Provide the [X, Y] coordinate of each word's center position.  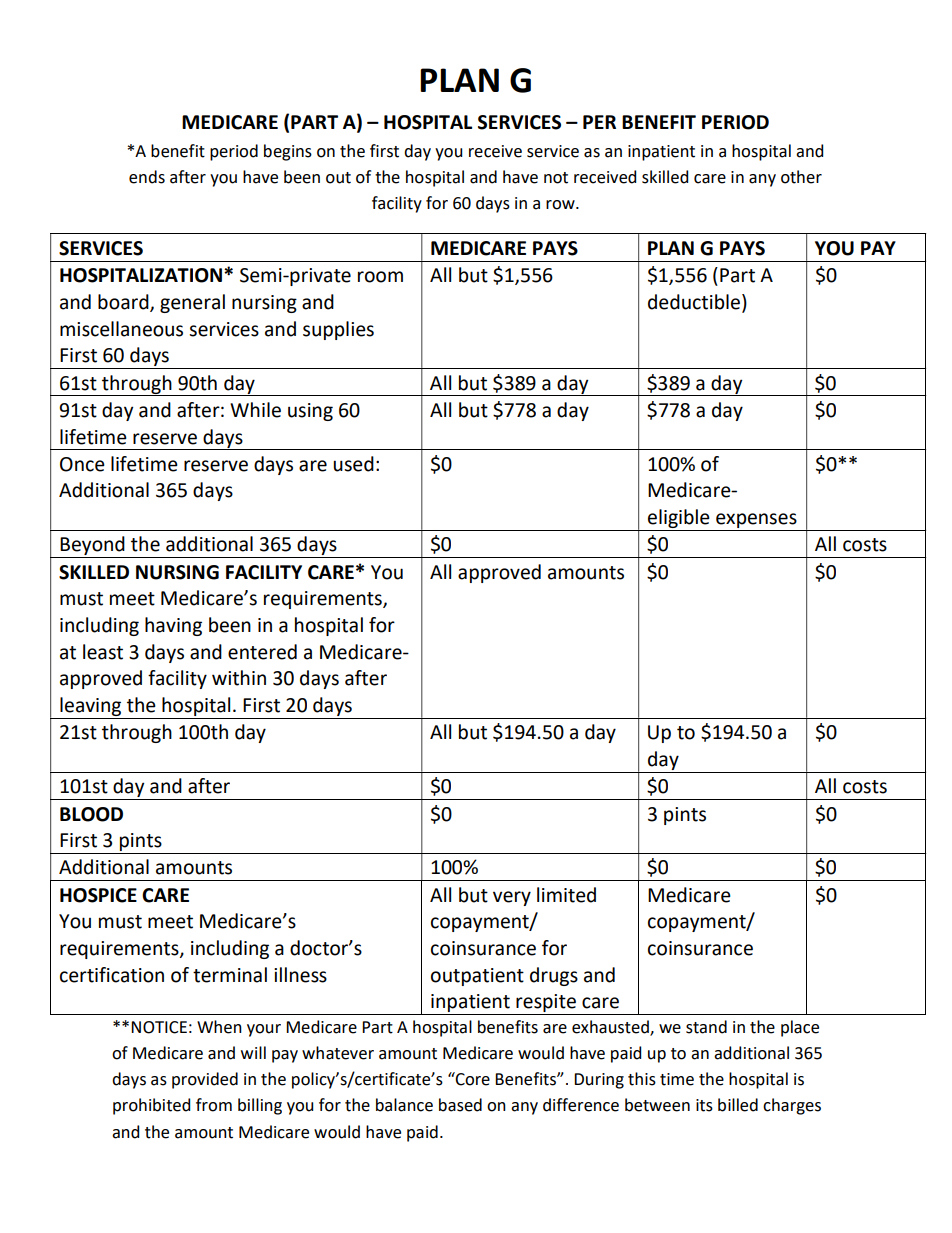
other [801, 177]
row [561, 205]
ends [147, 177]
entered [262, 652]
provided [205, 1080]
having [173, 626]
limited [566, 895]
